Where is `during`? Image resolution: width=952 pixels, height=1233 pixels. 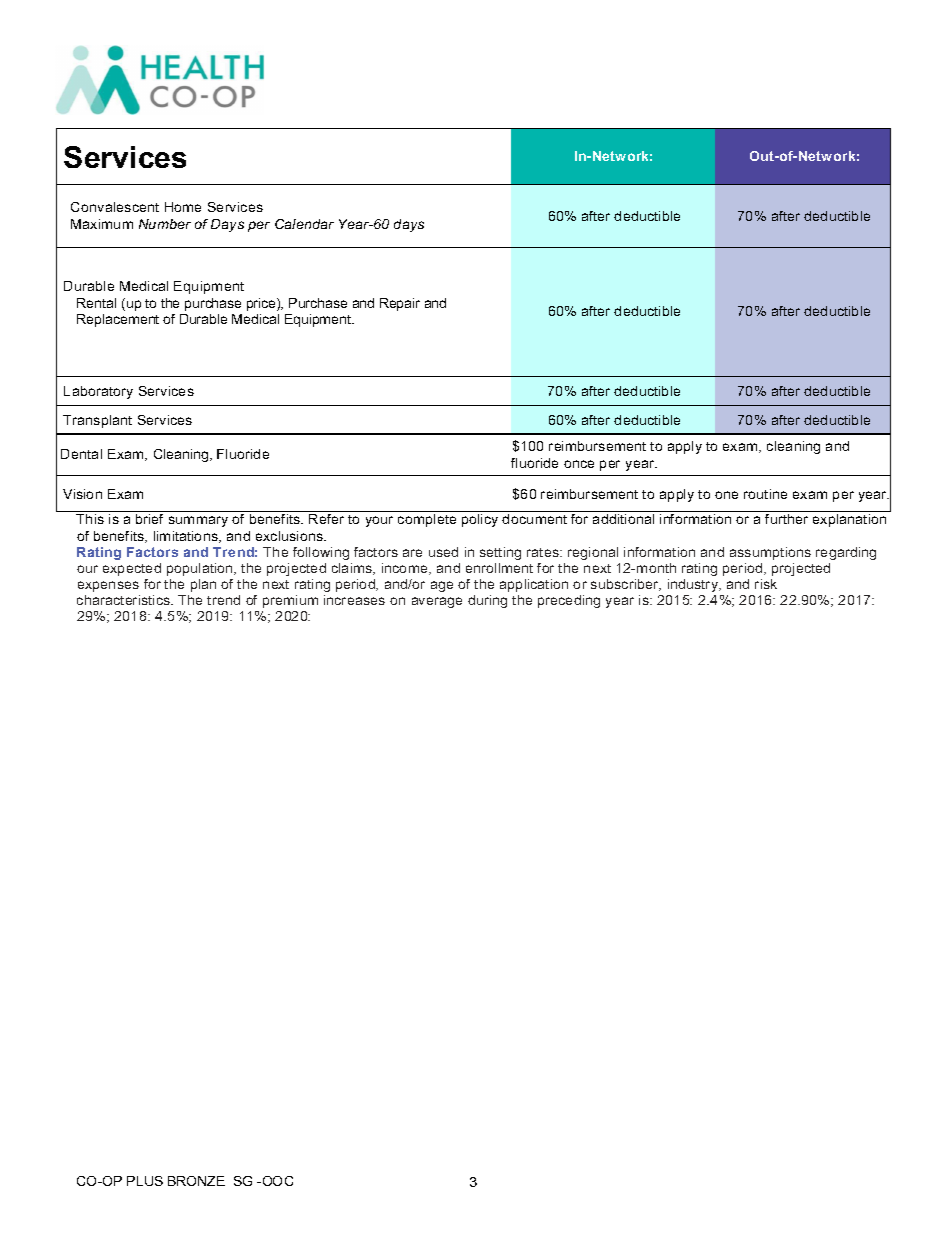 during is located at coordinates (487, 601).
